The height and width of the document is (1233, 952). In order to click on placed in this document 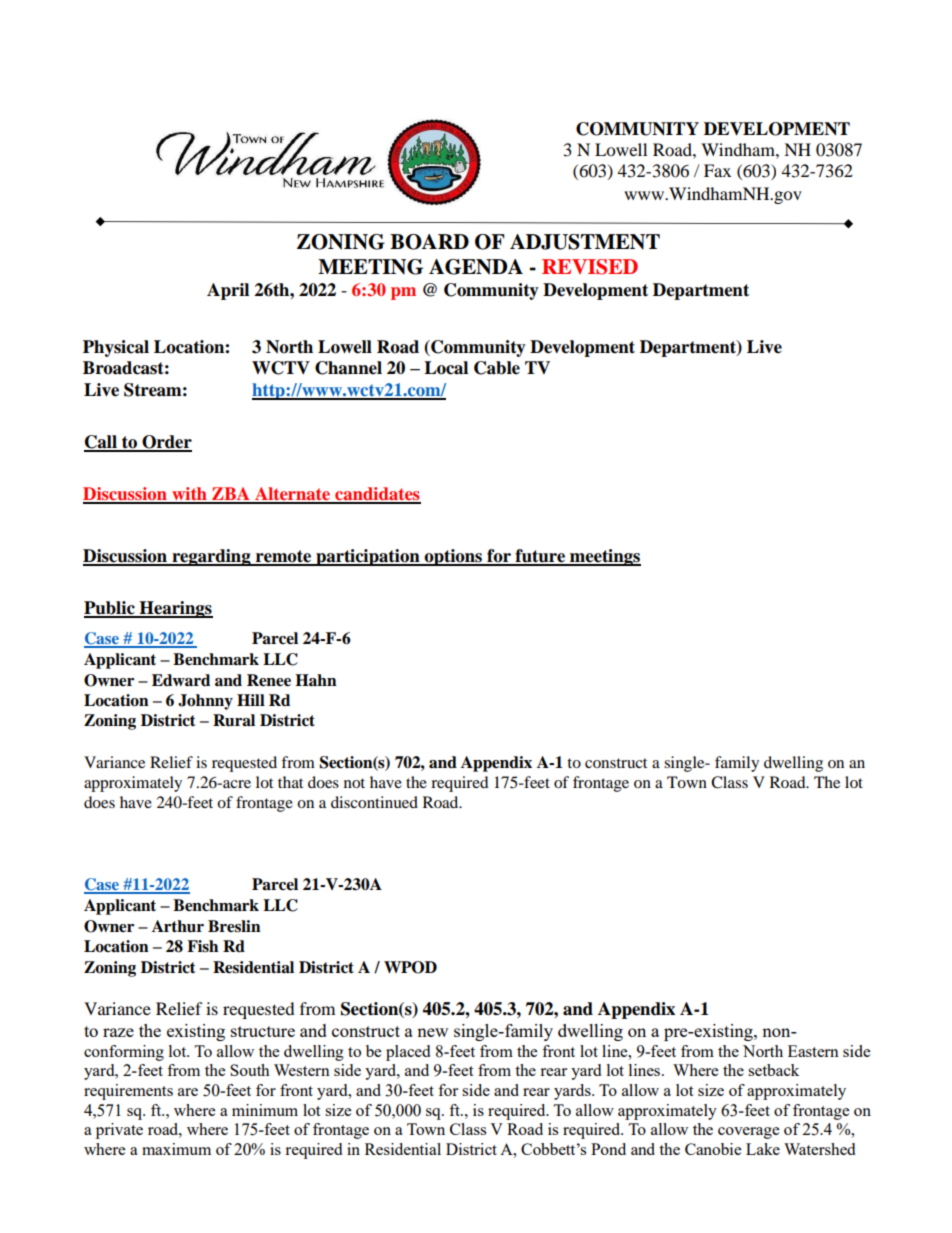, I will do `click(408, 1053)`.
